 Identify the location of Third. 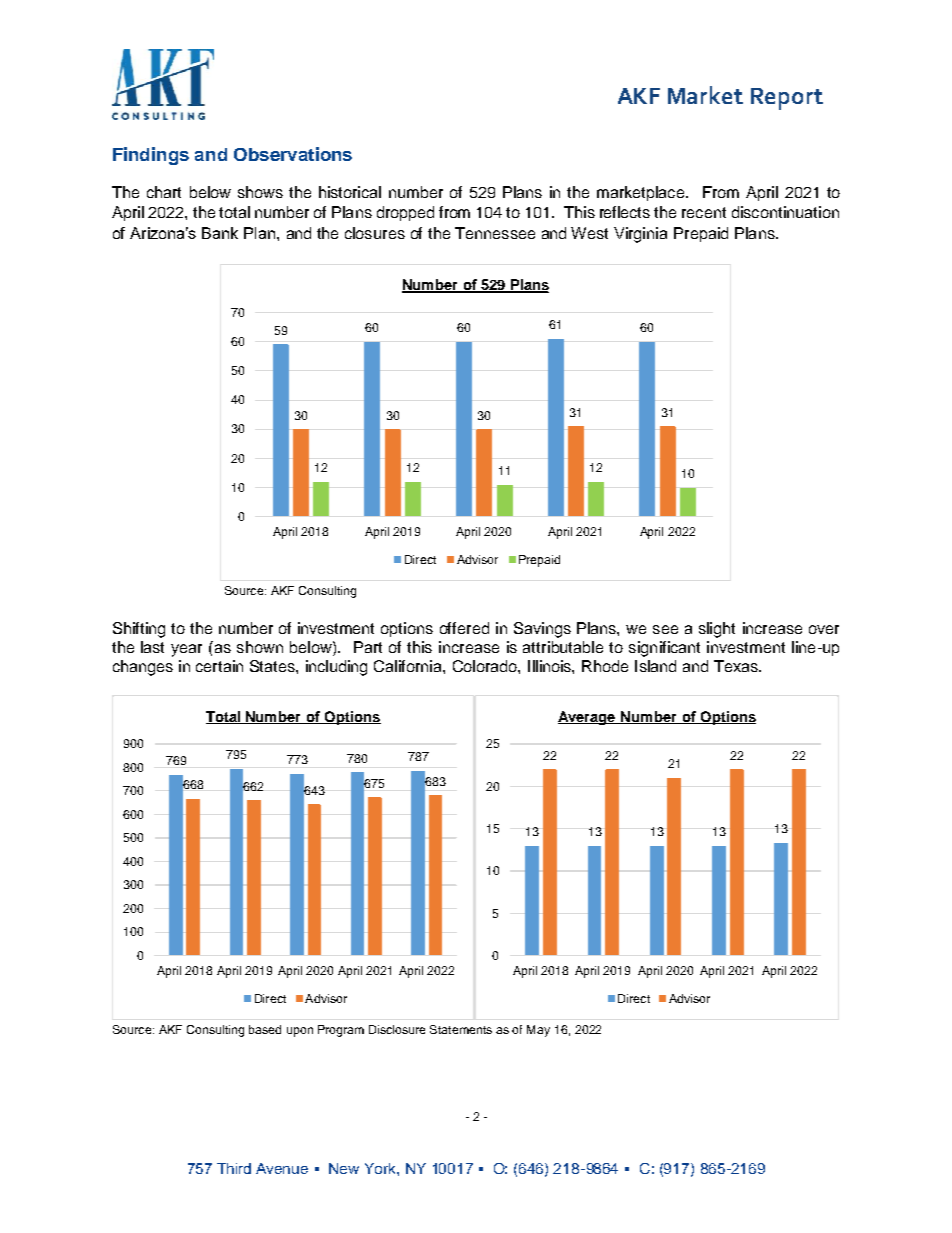
(234, 1168).
